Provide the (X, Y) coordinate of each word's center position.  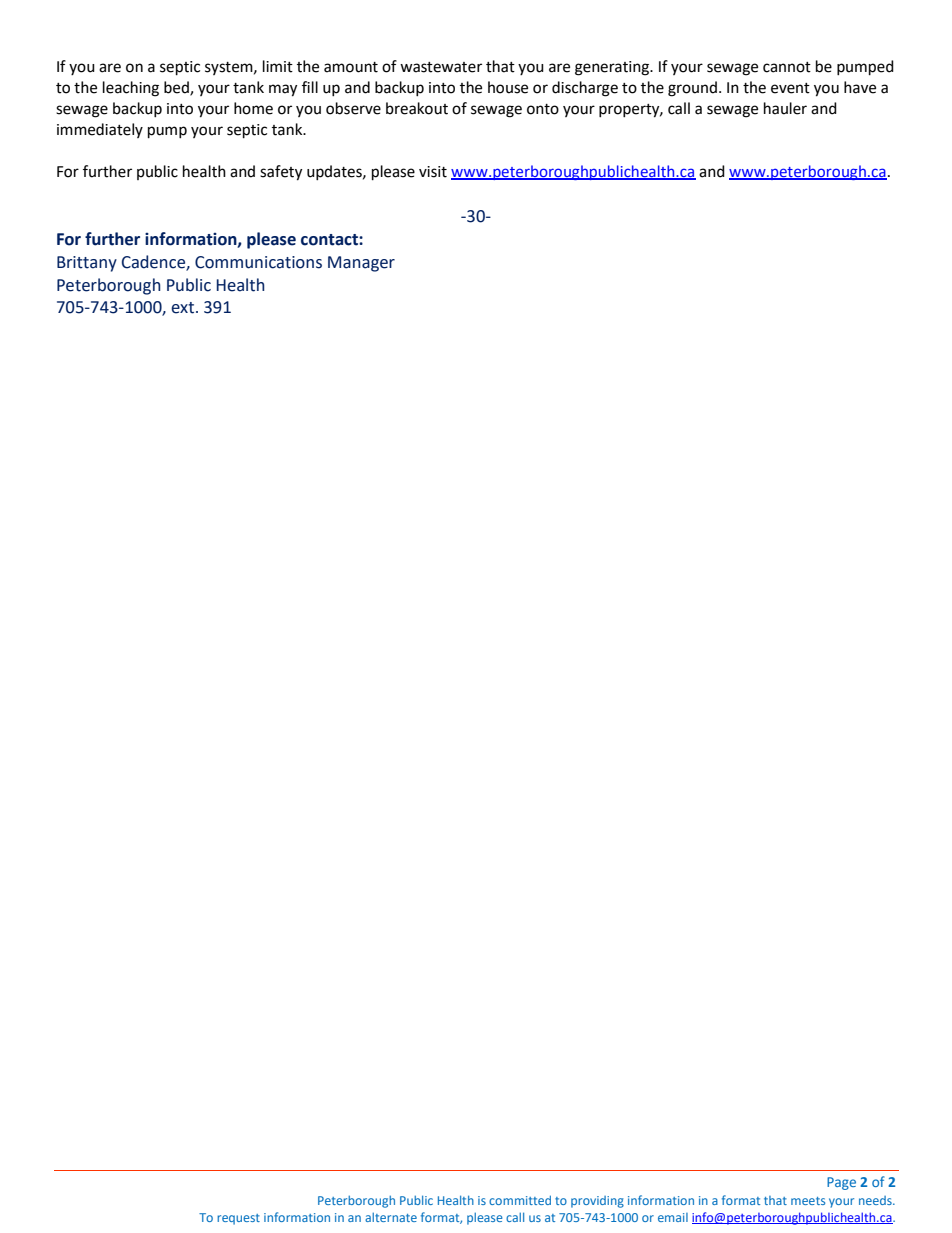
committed (520, 1200)
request (238, 1219)
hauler (785, 108)
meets (808, 1201)
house (508, 87)
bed (177, 88)
